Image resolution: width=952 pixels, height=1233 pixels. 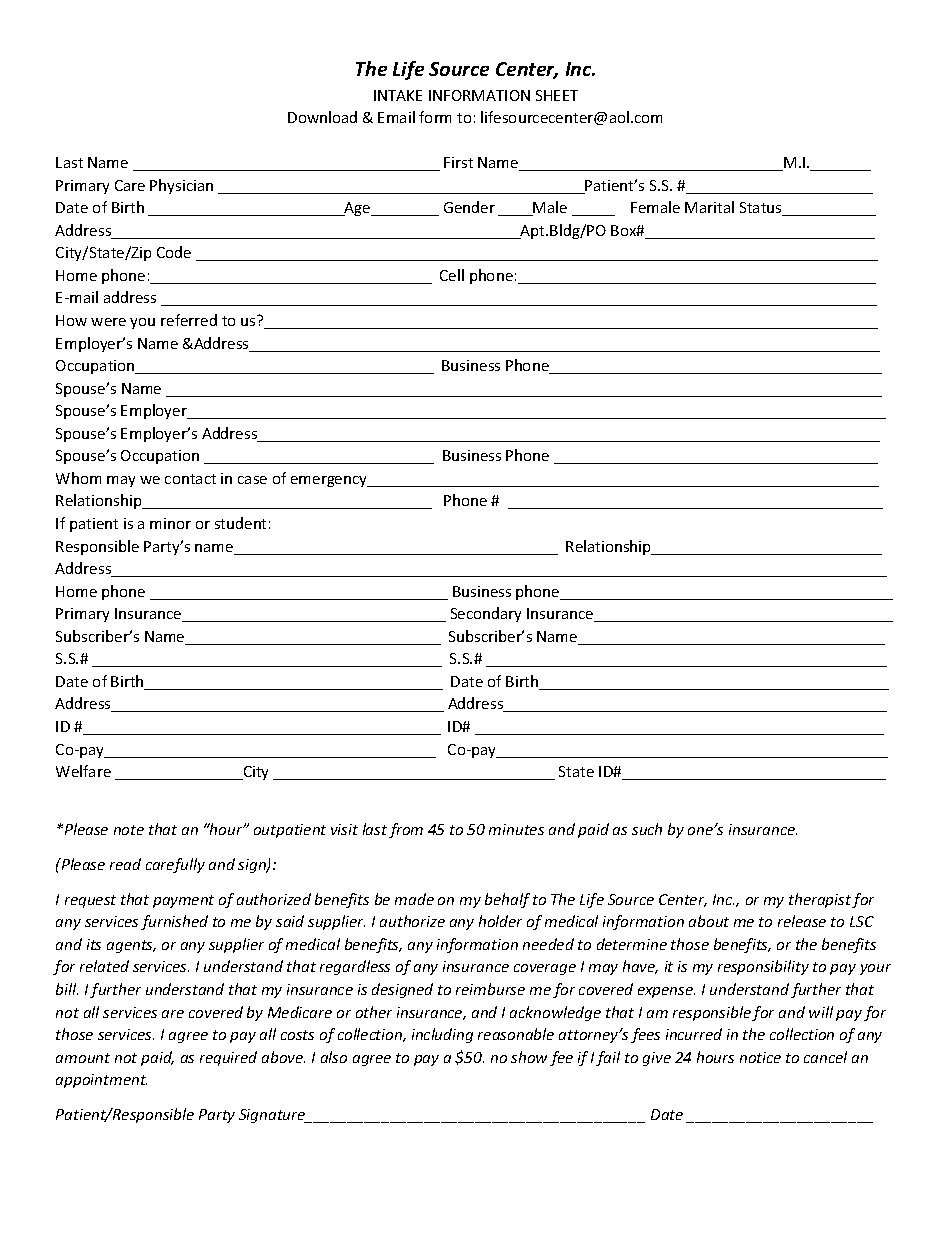 What do you see at coordinates (458, 162) in the screenshot?
I see `First` at bounding box center [458, 162].
